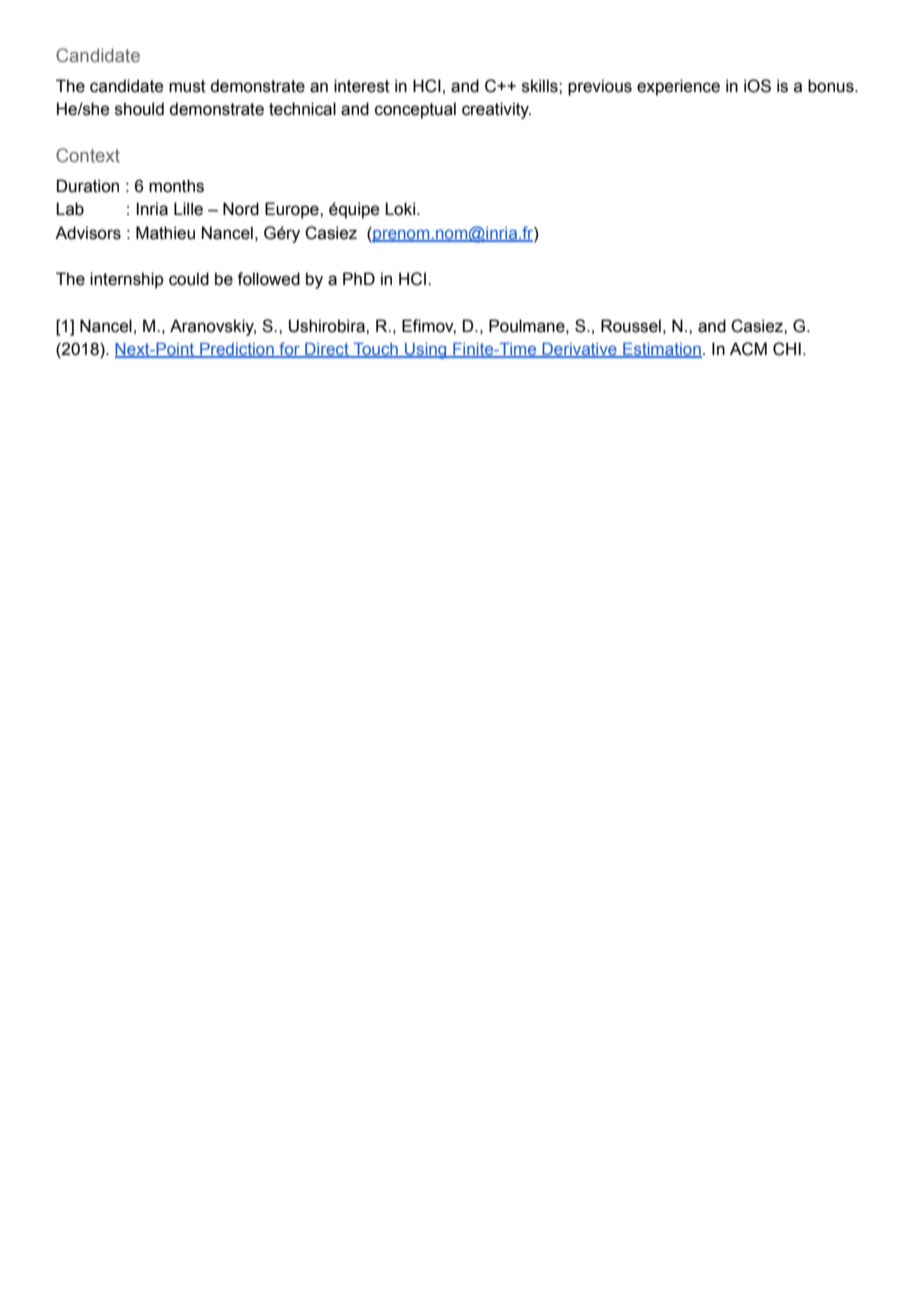  I want to click on Direct, so click(327, 350).
